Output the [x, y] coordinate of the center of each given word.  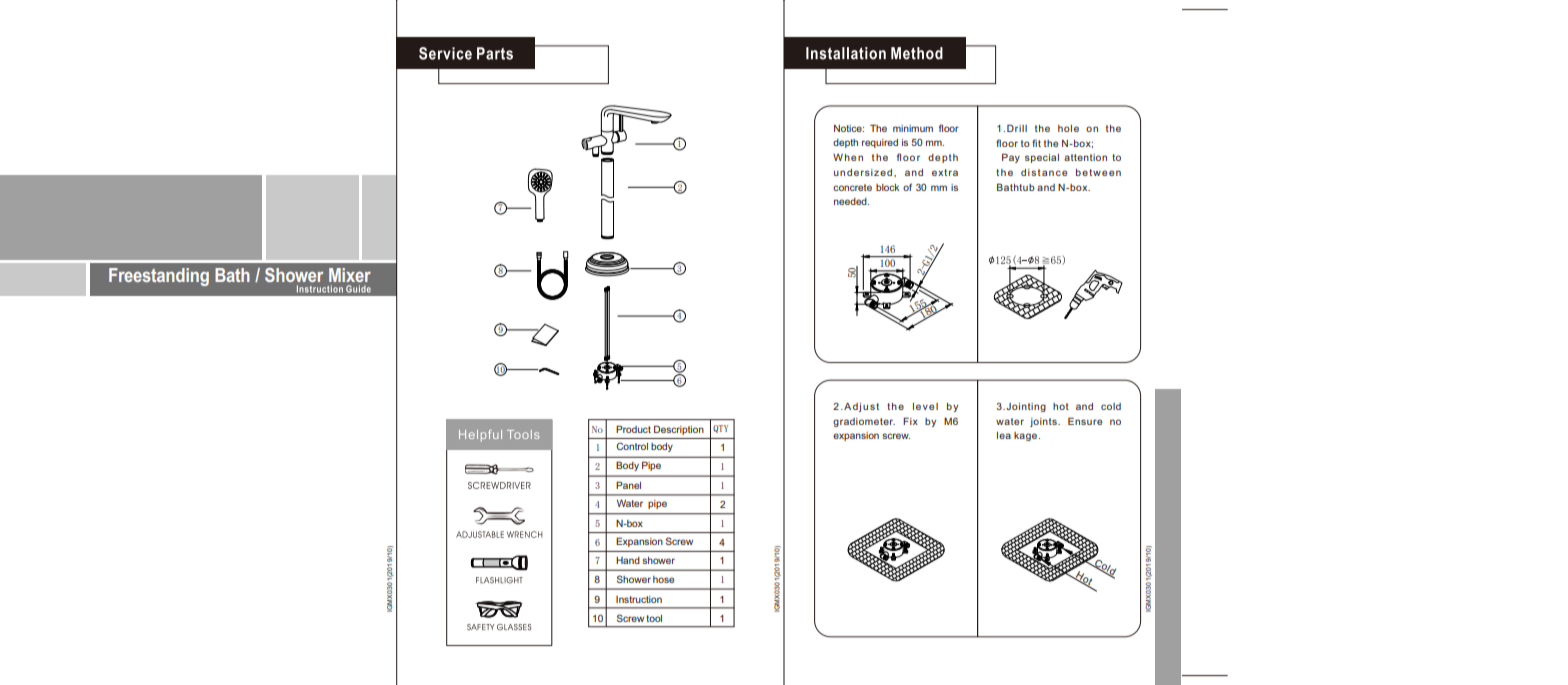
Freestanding [159, 277]
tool [654, 618]
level [925, 406]
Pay [1011, 158]
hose [663, 579]
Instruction [639, 599]
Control [632, 446]
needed [851, 201]
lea [1004, 435]
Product [633, 429]
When [848, 157]
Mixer [350, 275]
